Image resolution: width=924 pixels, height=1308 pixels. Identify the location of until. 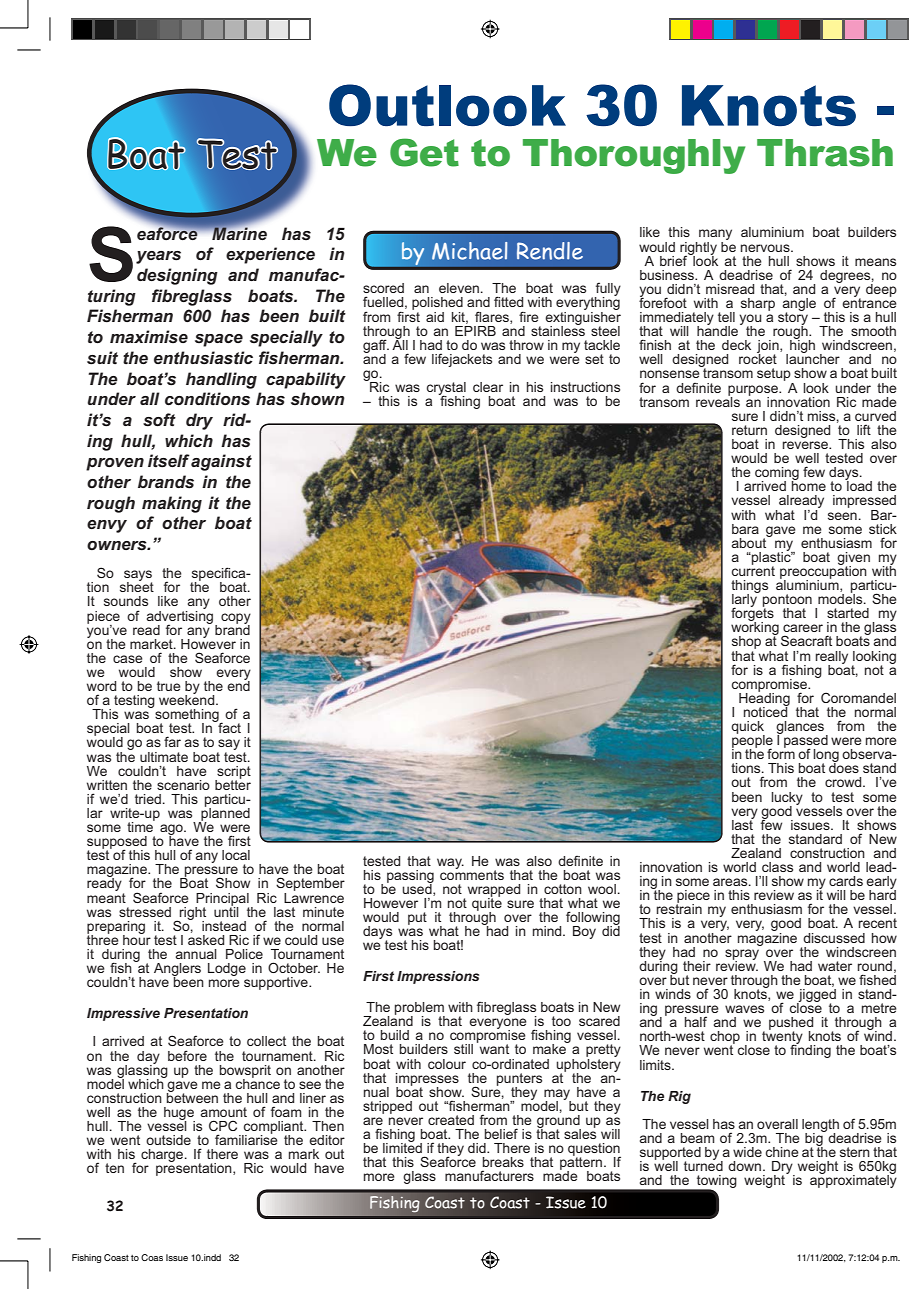
(226, 910).
